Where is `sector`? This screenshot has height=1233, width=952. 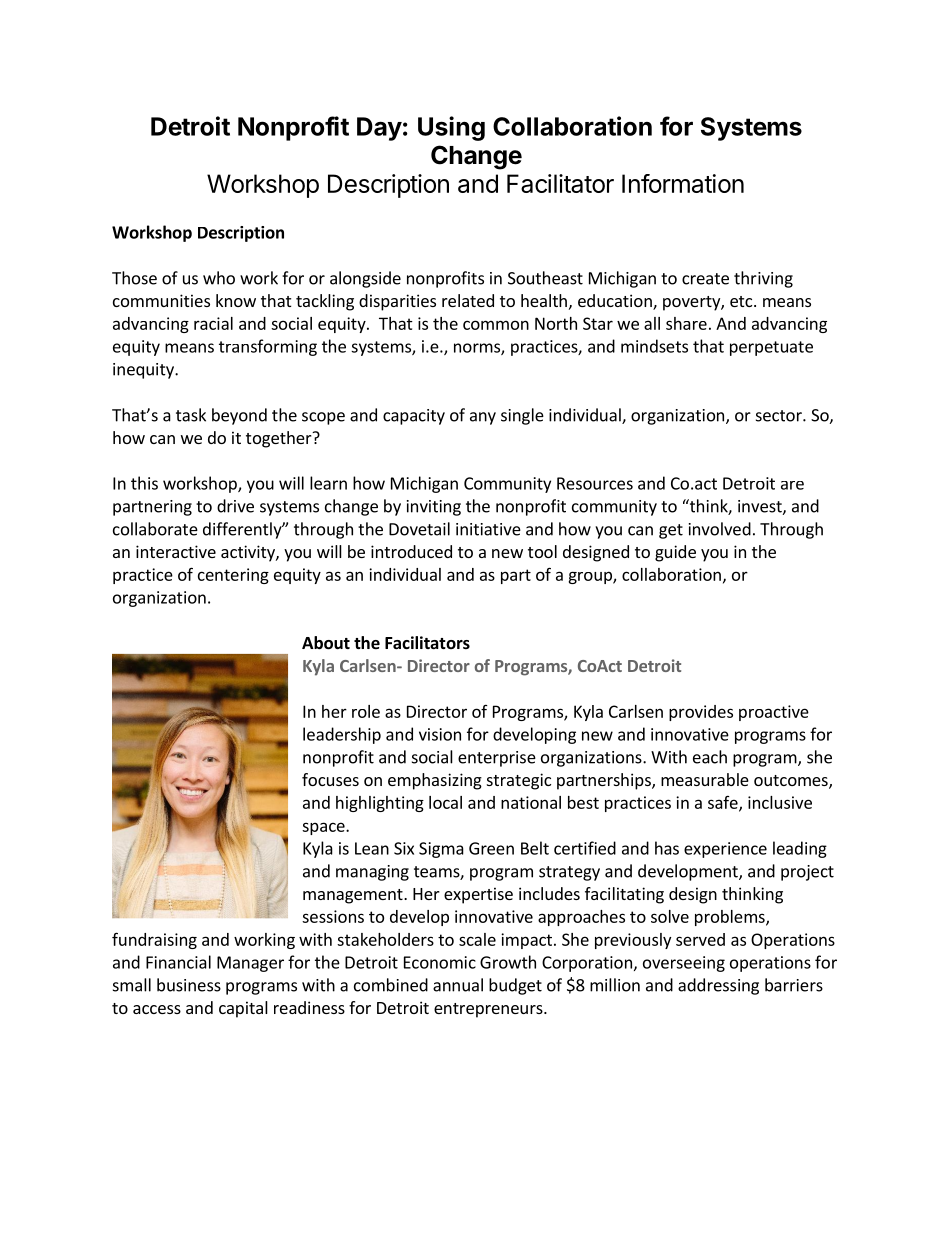 sector is located at coordinates (780, 416).
